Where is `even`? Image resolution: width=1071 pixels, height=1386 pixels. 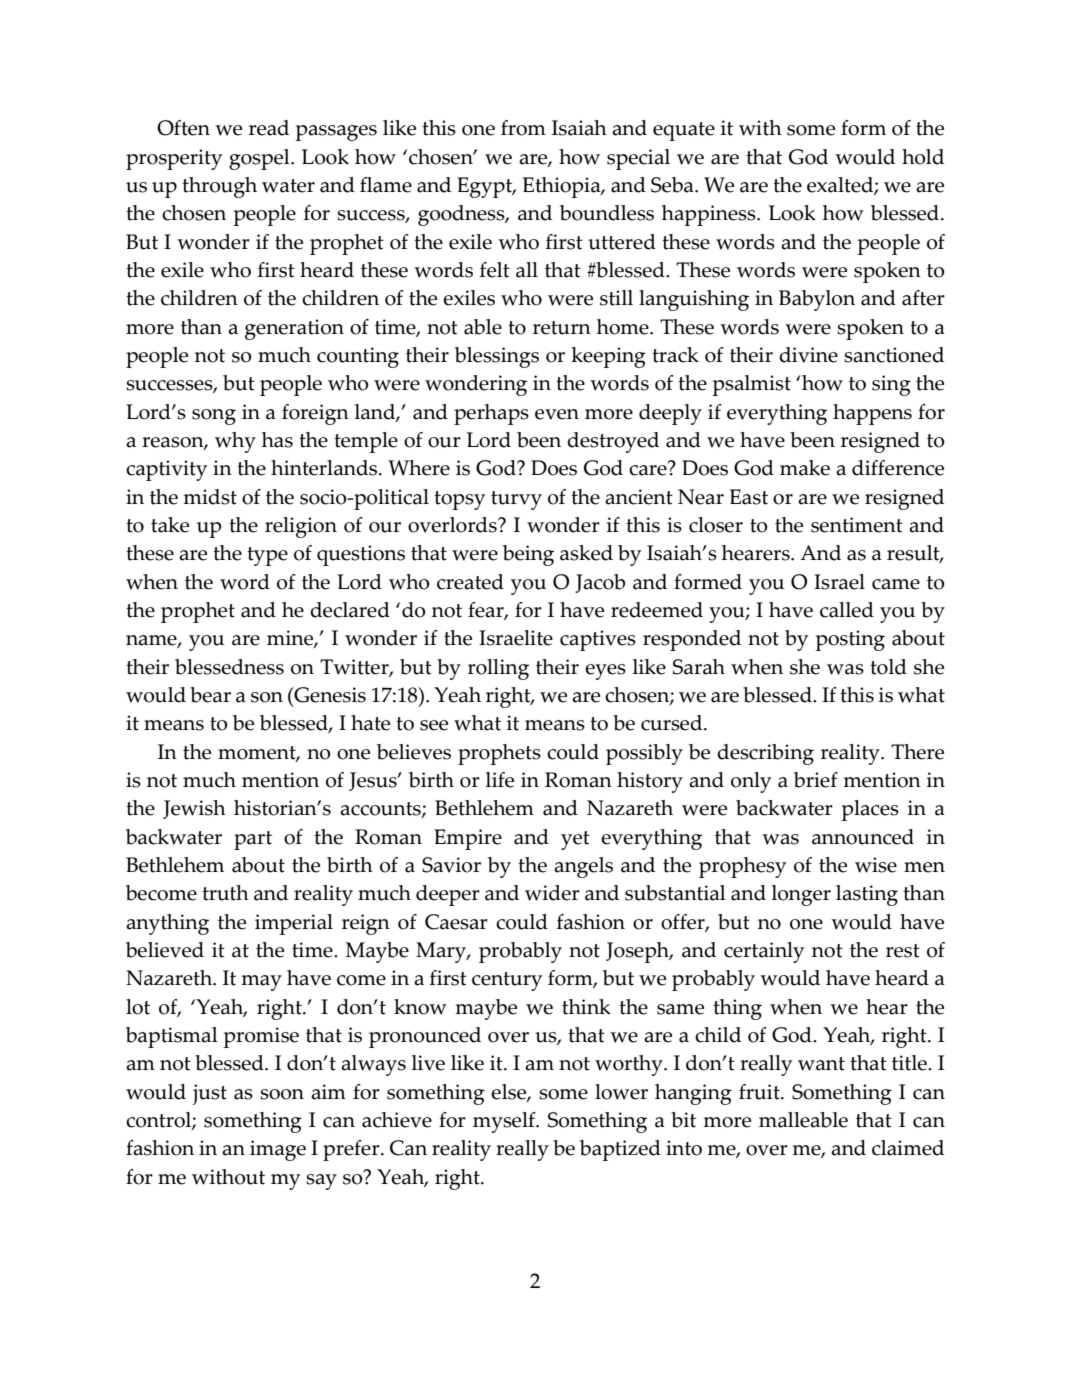
even is located at coordinates (557, 414).
